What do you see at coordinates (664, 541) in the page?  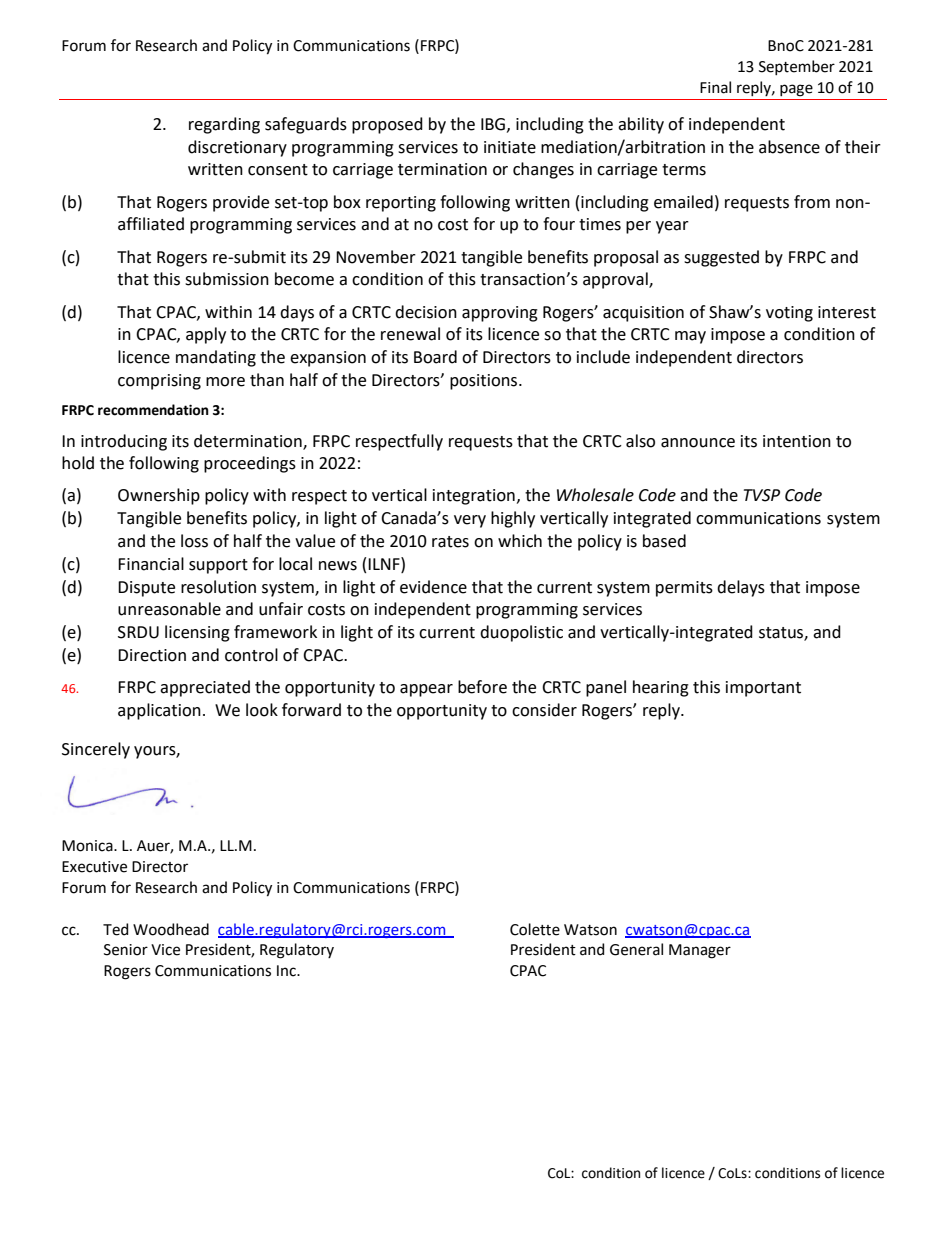 I see `based` at bounding box center [664, 541].
